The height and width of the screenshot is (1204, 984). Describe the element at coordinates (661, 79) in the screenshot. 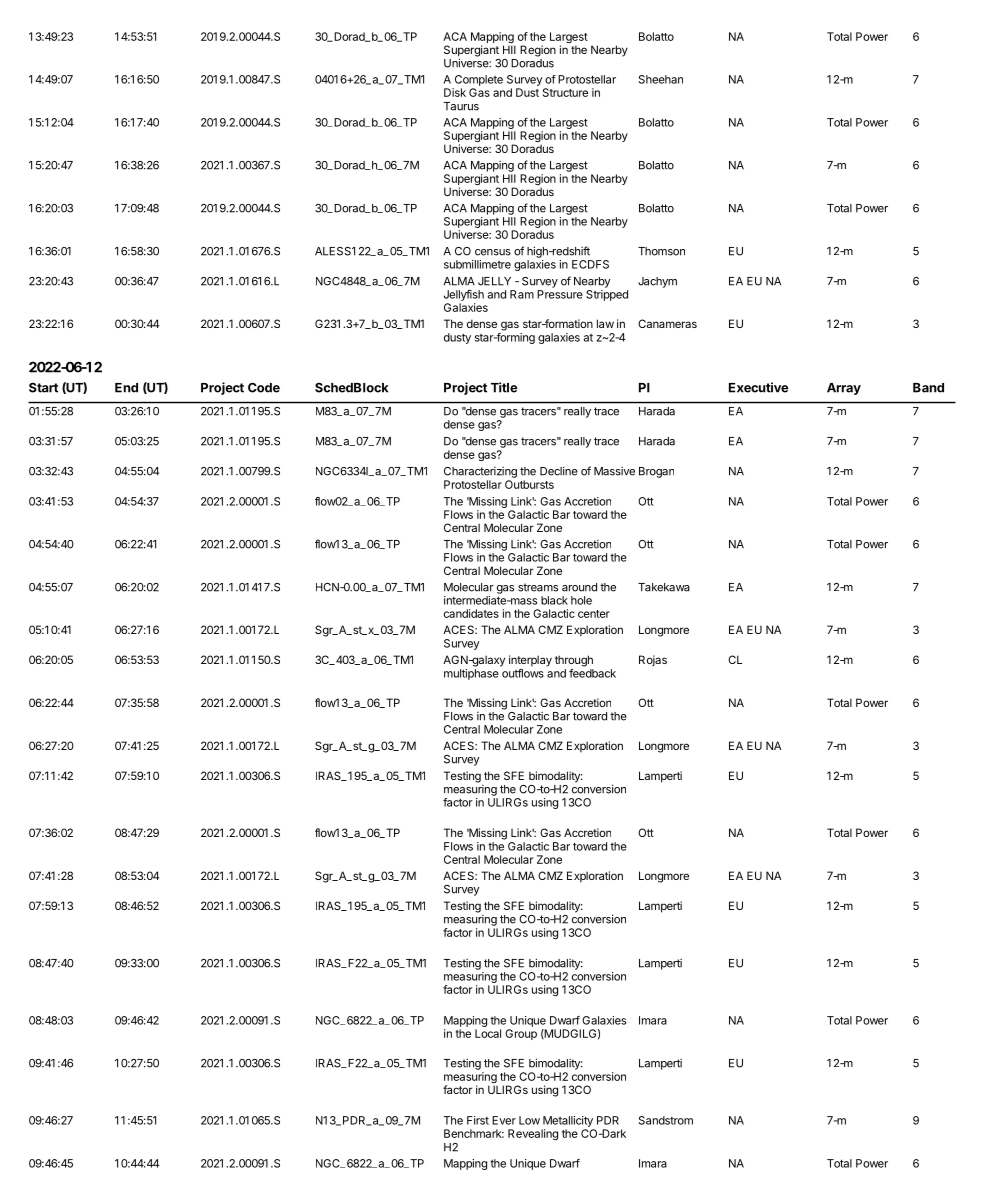

I see `Sheehan` at that location.
